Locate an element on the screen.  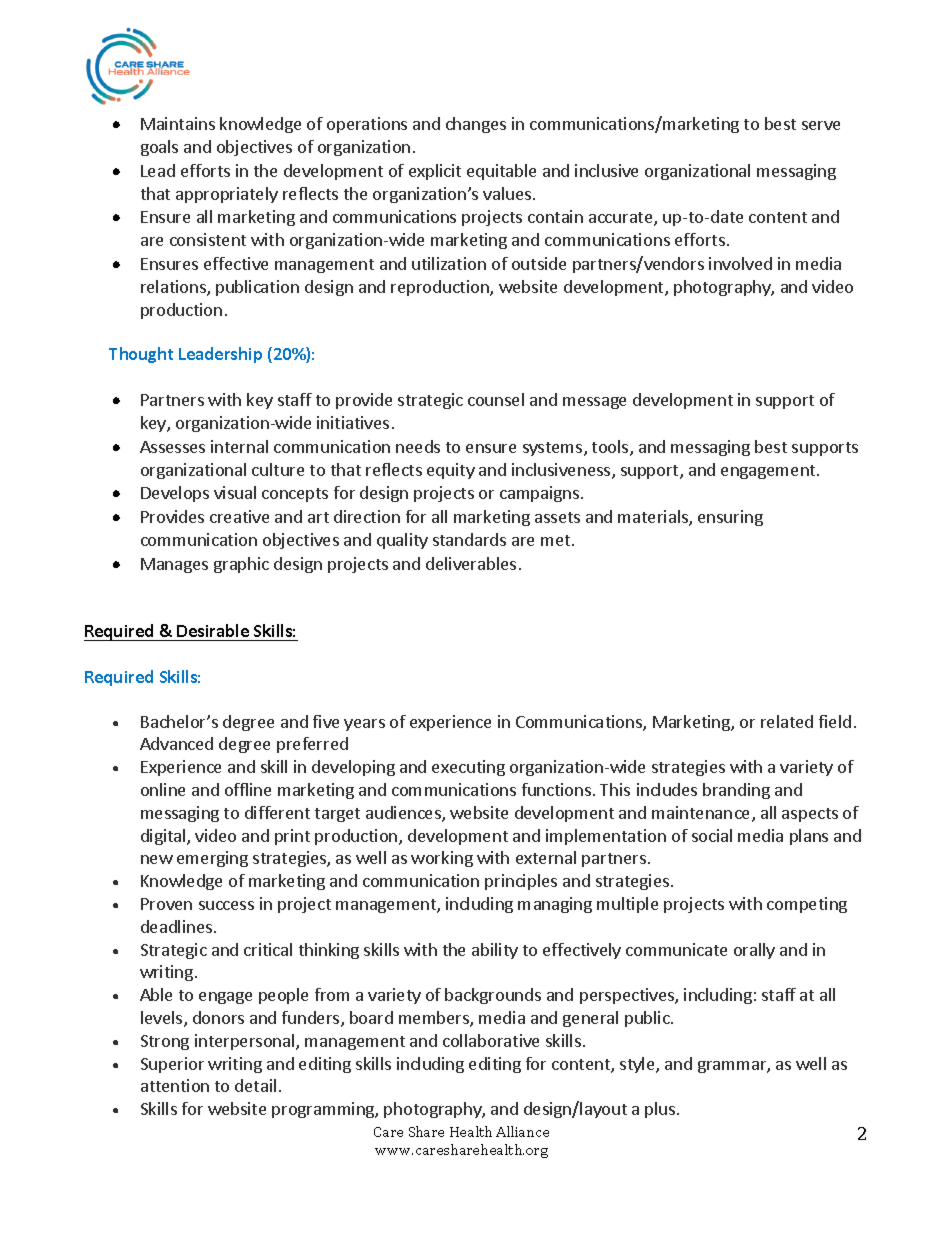
success is located at coordinates (226, 905).
